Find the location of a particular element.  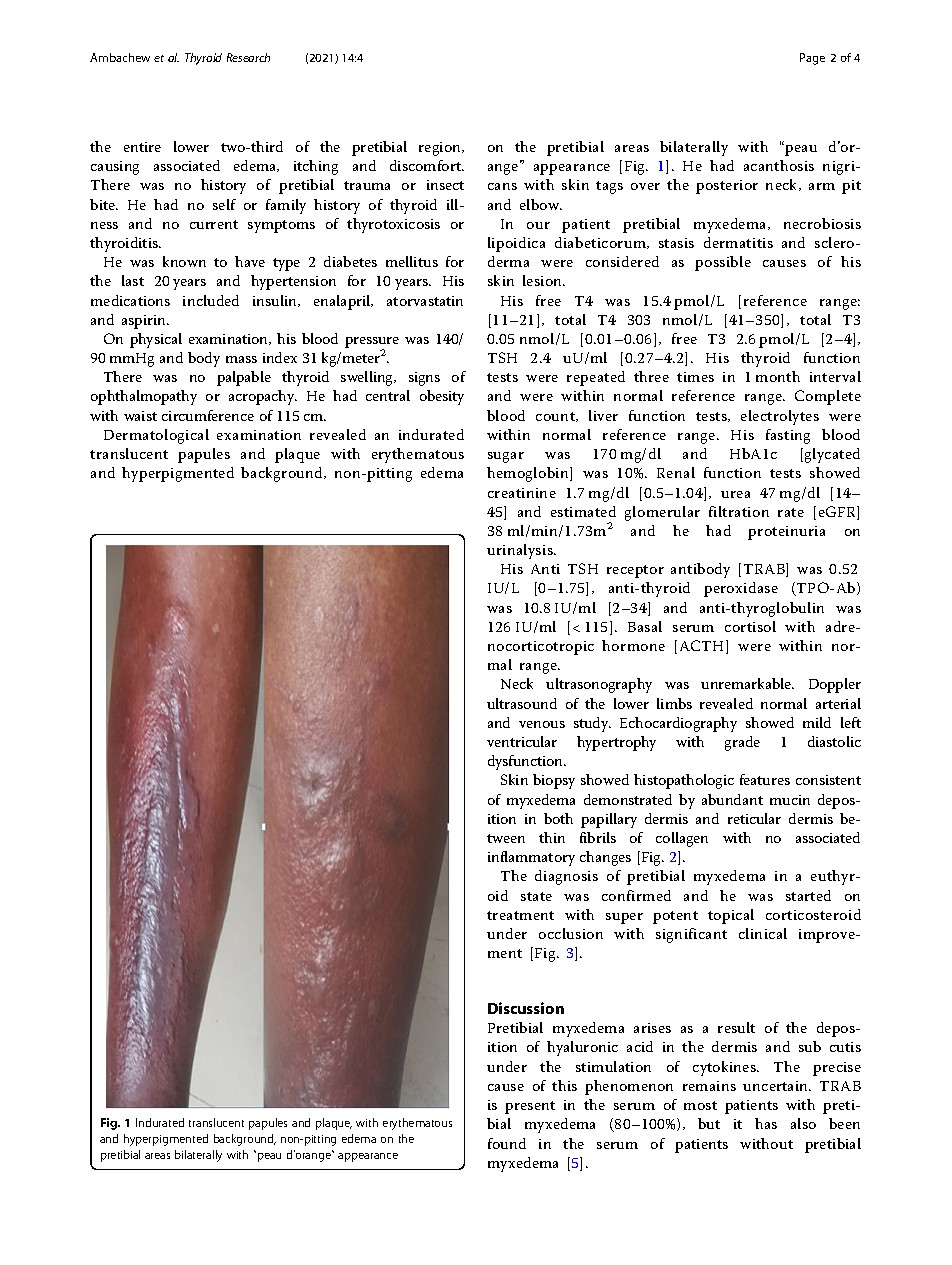

present is located at coordinates (530, 1107).
